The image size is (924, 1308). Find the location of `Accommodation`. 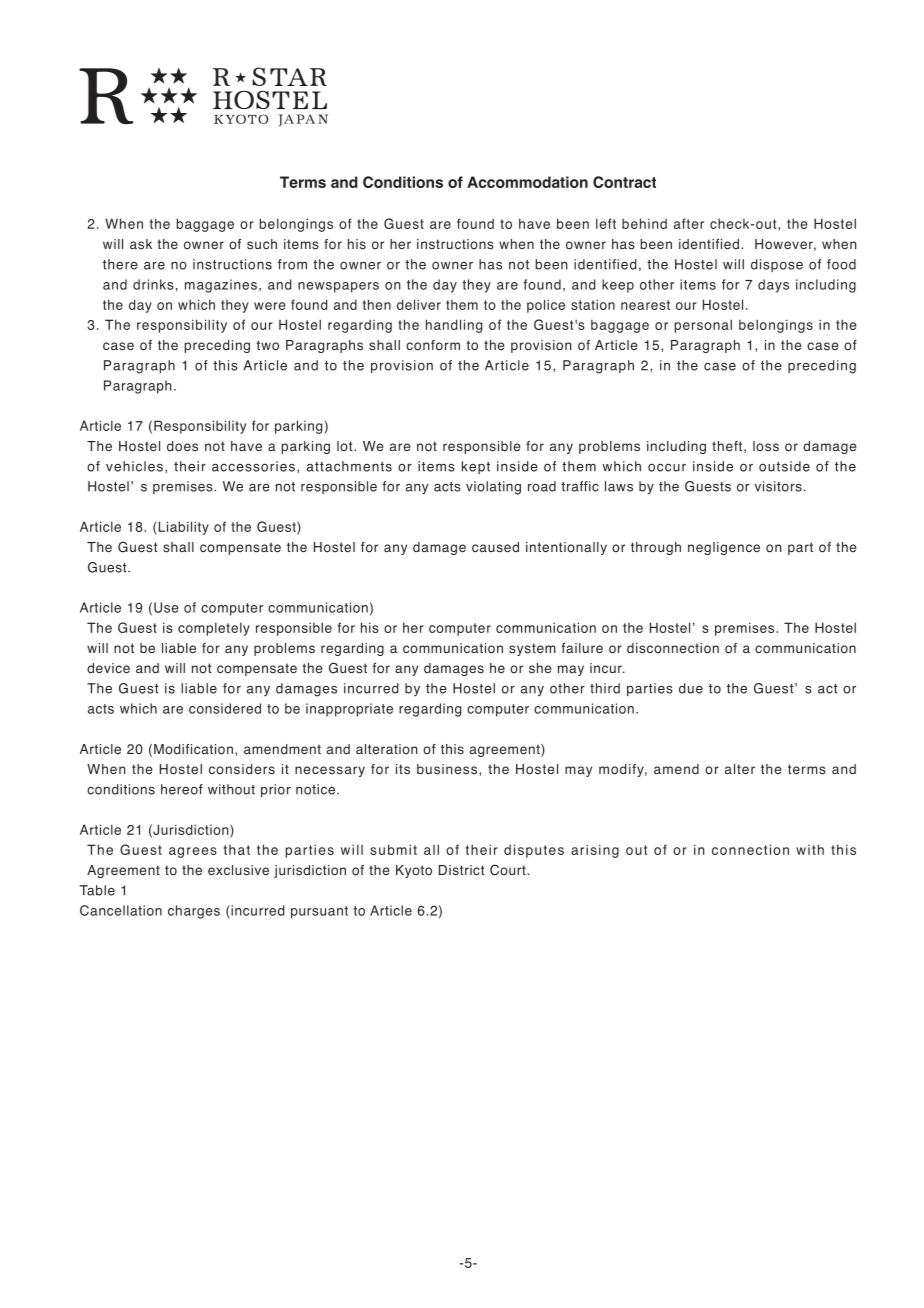

Accommodation is located at coordinates (527, 182).
